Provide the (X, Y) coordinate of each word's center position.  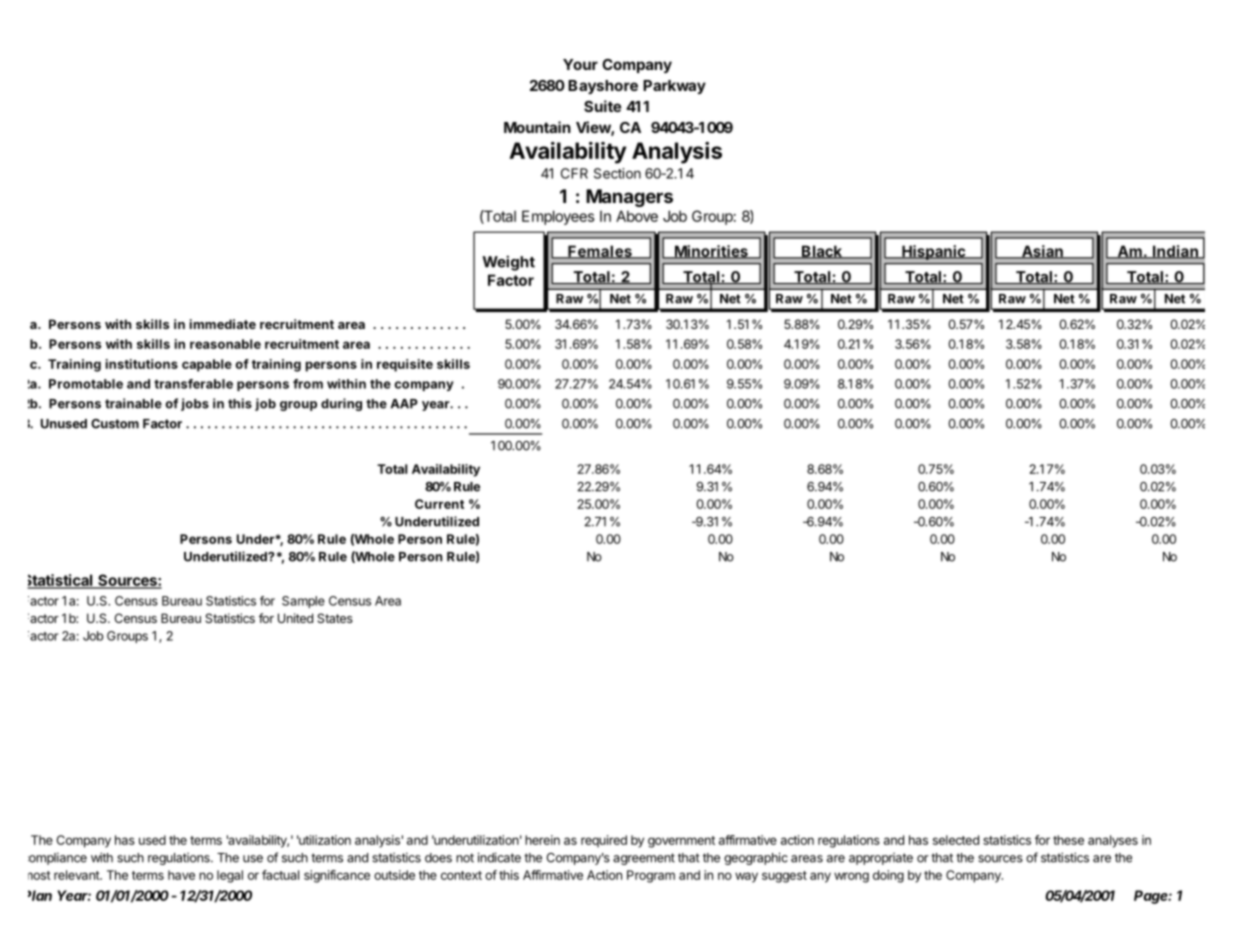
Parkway (674, 87)
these (1068, 840)
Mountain (537, 127)
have (181, 875)
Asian (1042, 252)
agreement (644, 859)
